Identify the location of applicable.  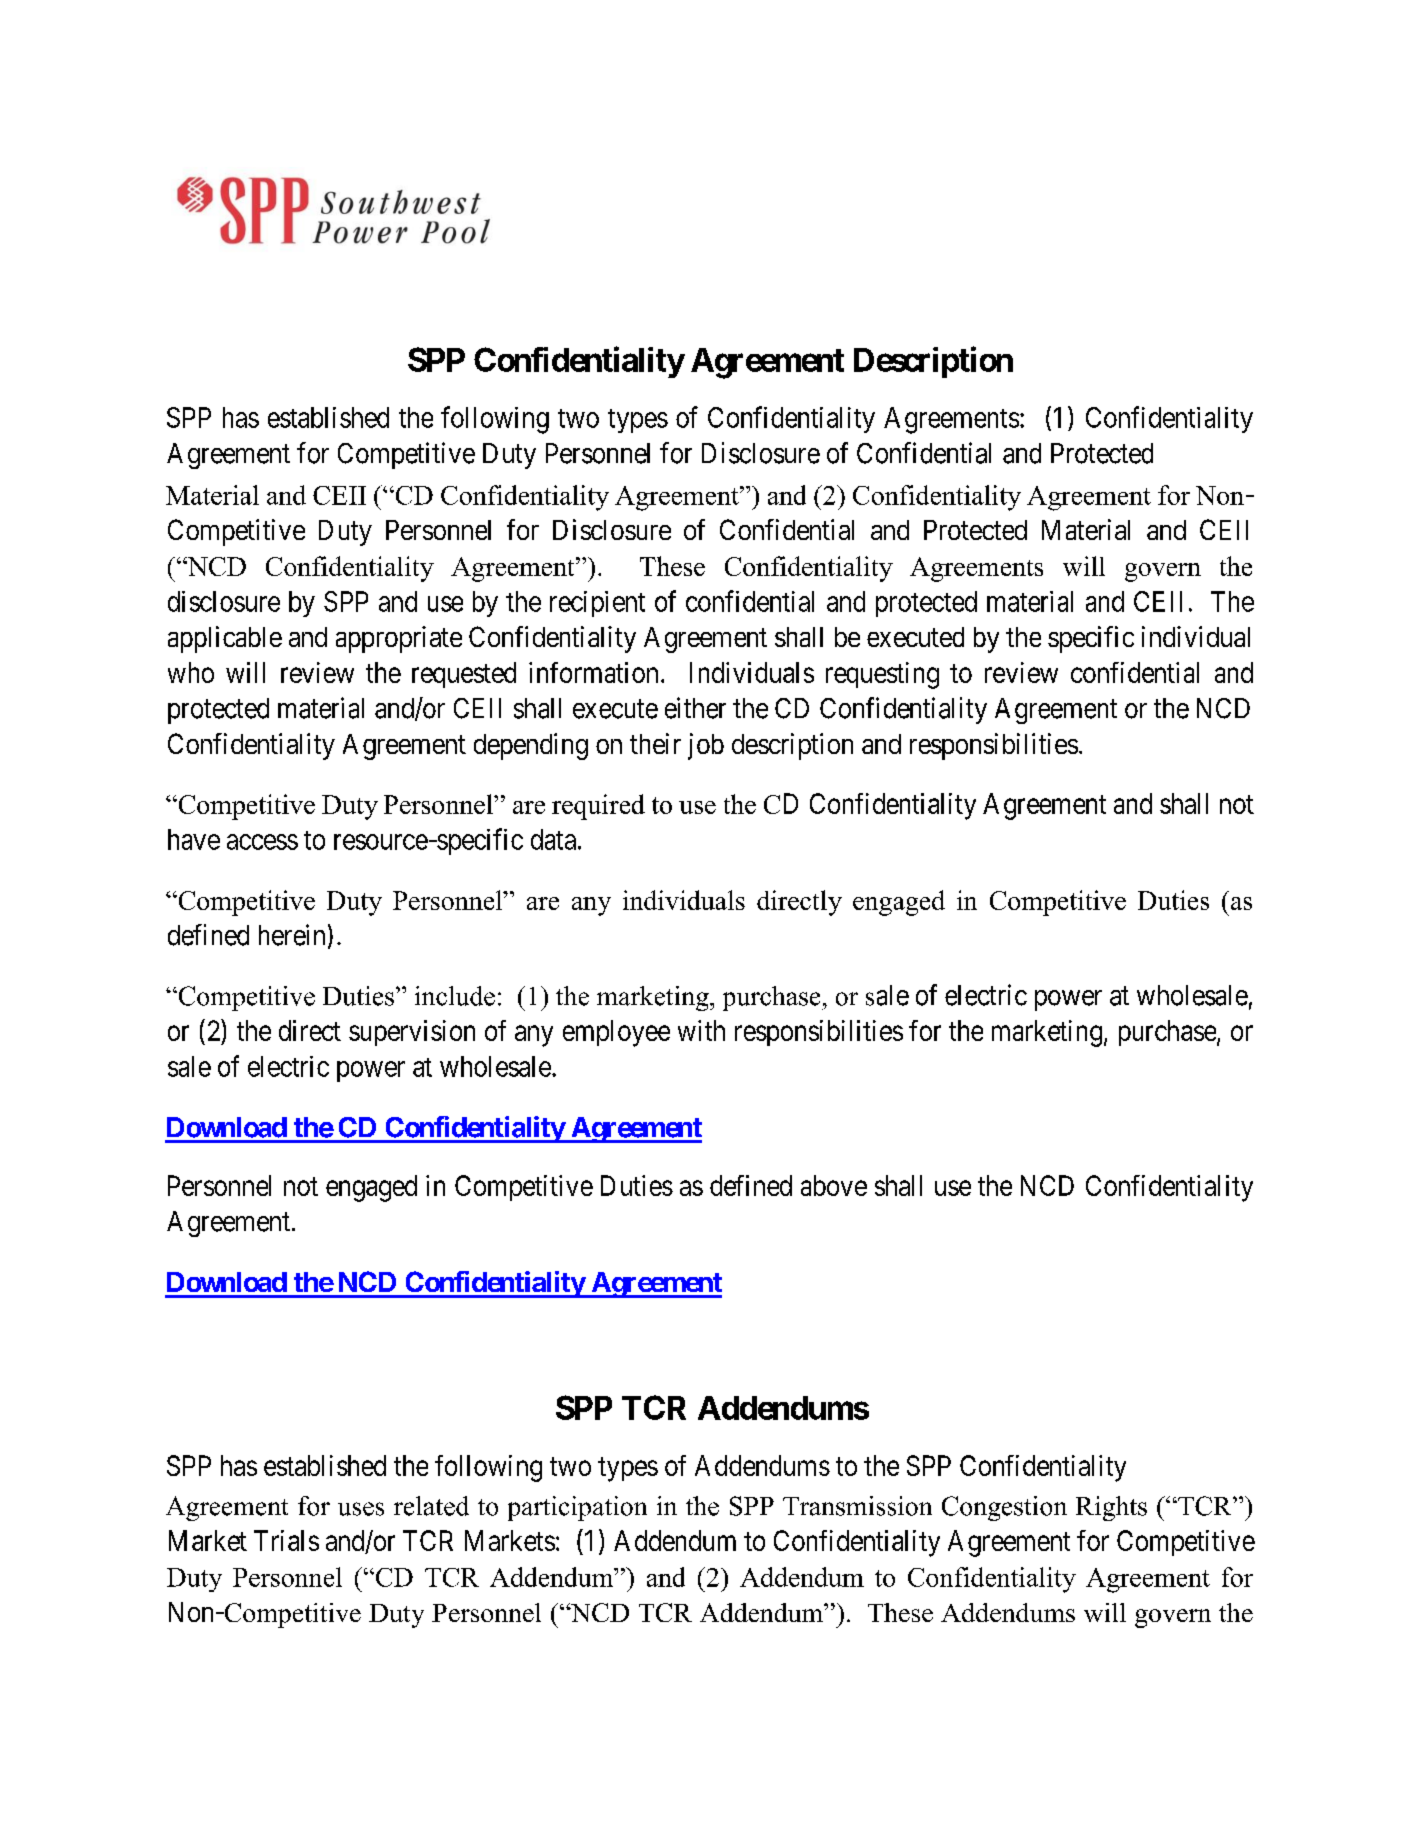
(225, 639).
